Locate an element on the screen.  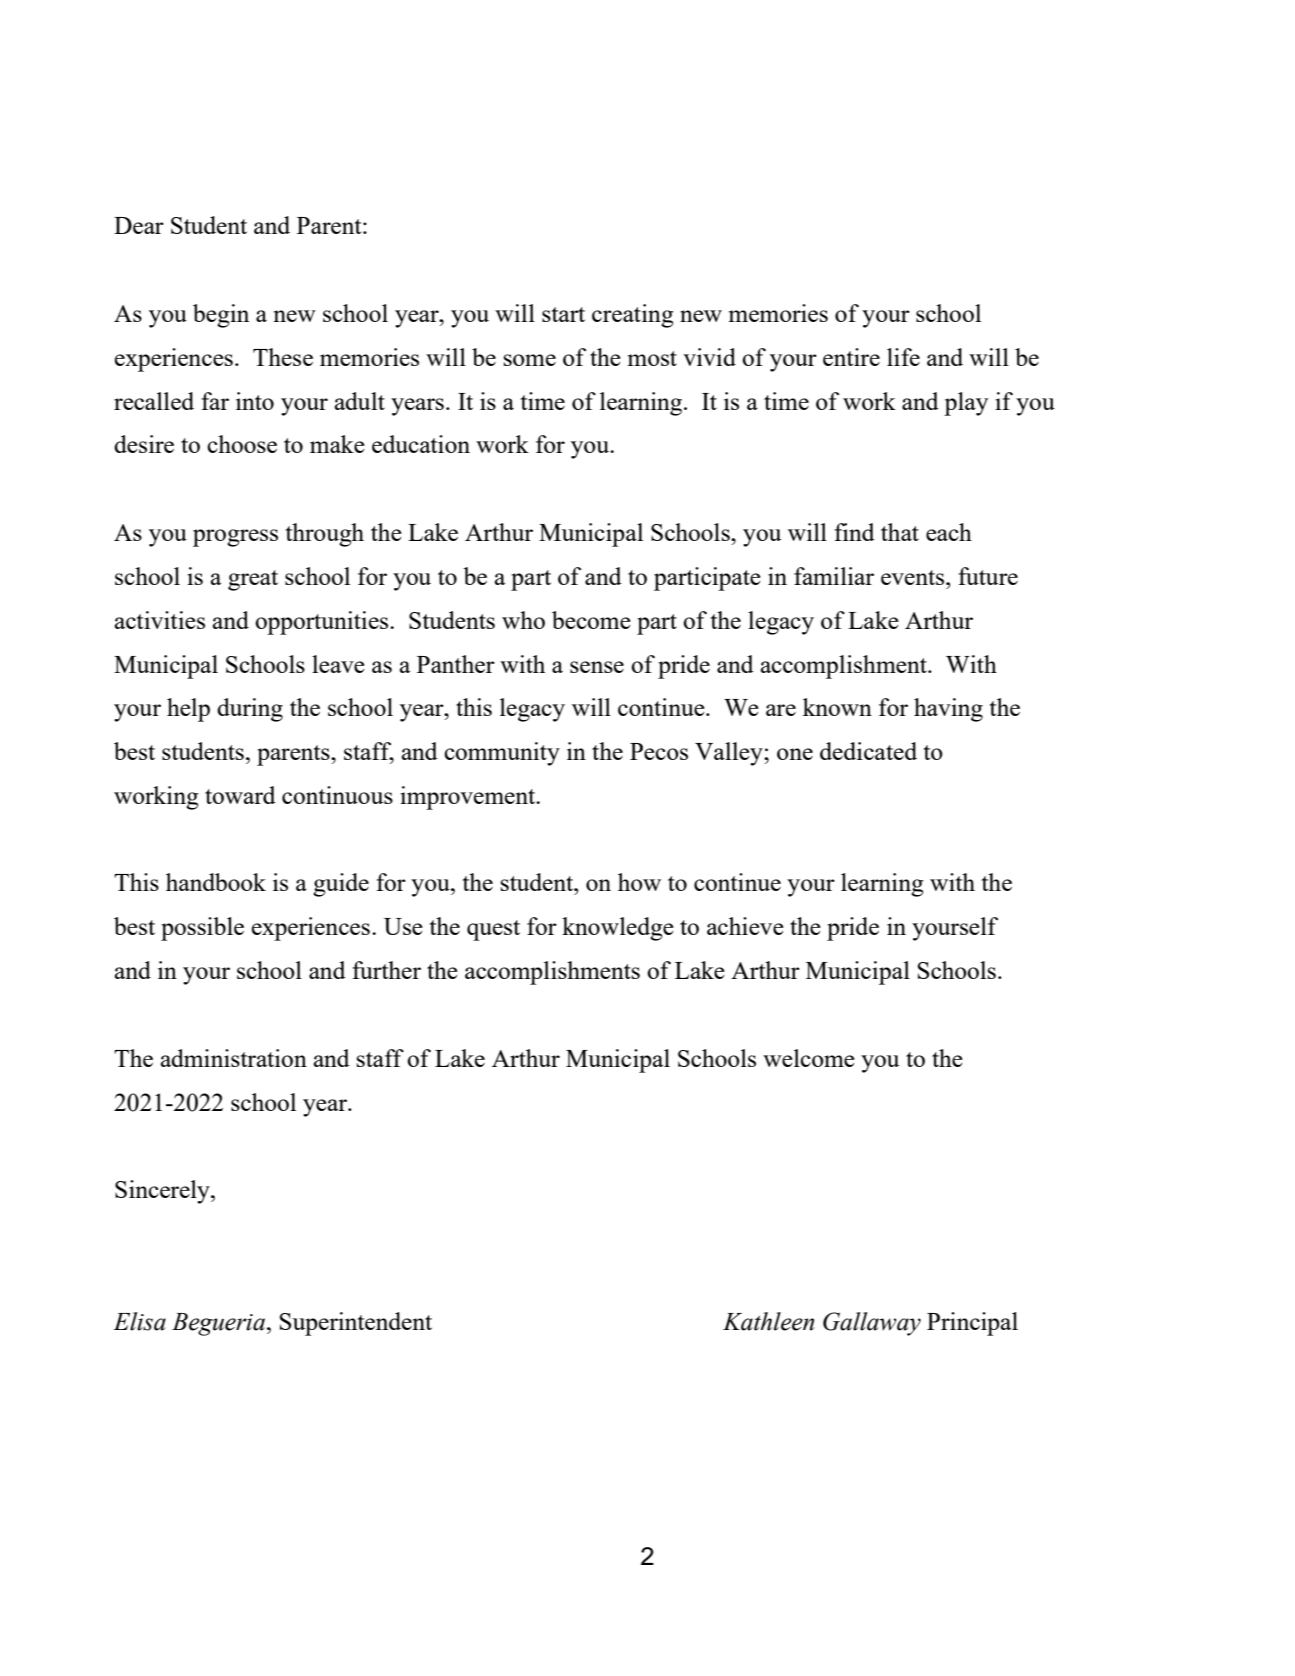
Kathleen is located at coordinates (768, 1321).
